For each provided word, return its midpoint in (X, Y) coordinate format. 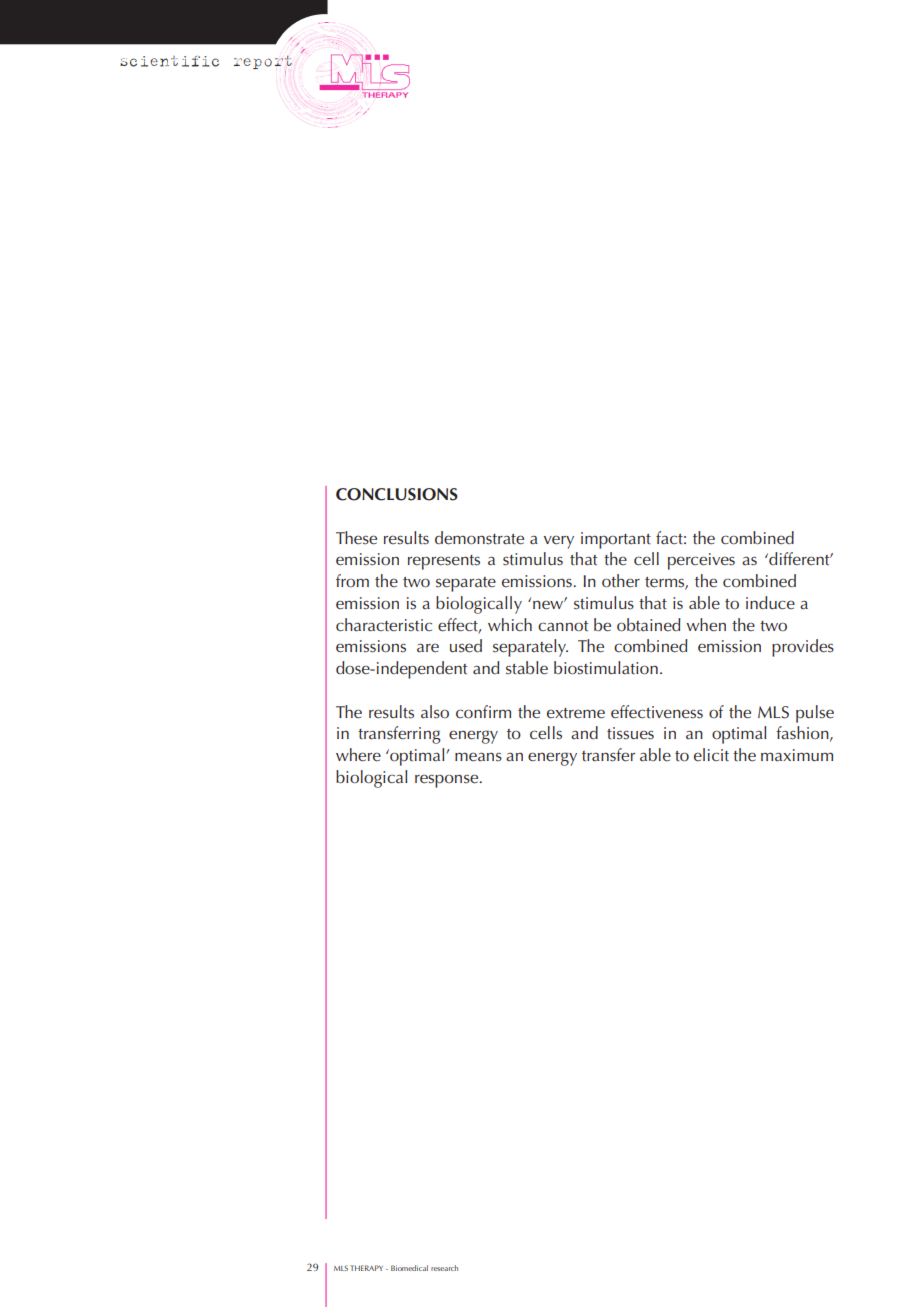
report (263, 63)
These (356, 538)
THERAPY (366, 1268)
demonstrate (479, 538)
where (358, 755)
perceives (701, 561)
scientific (169, 61)
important (616, 540)
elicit (711, 755)
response (448, 781)
